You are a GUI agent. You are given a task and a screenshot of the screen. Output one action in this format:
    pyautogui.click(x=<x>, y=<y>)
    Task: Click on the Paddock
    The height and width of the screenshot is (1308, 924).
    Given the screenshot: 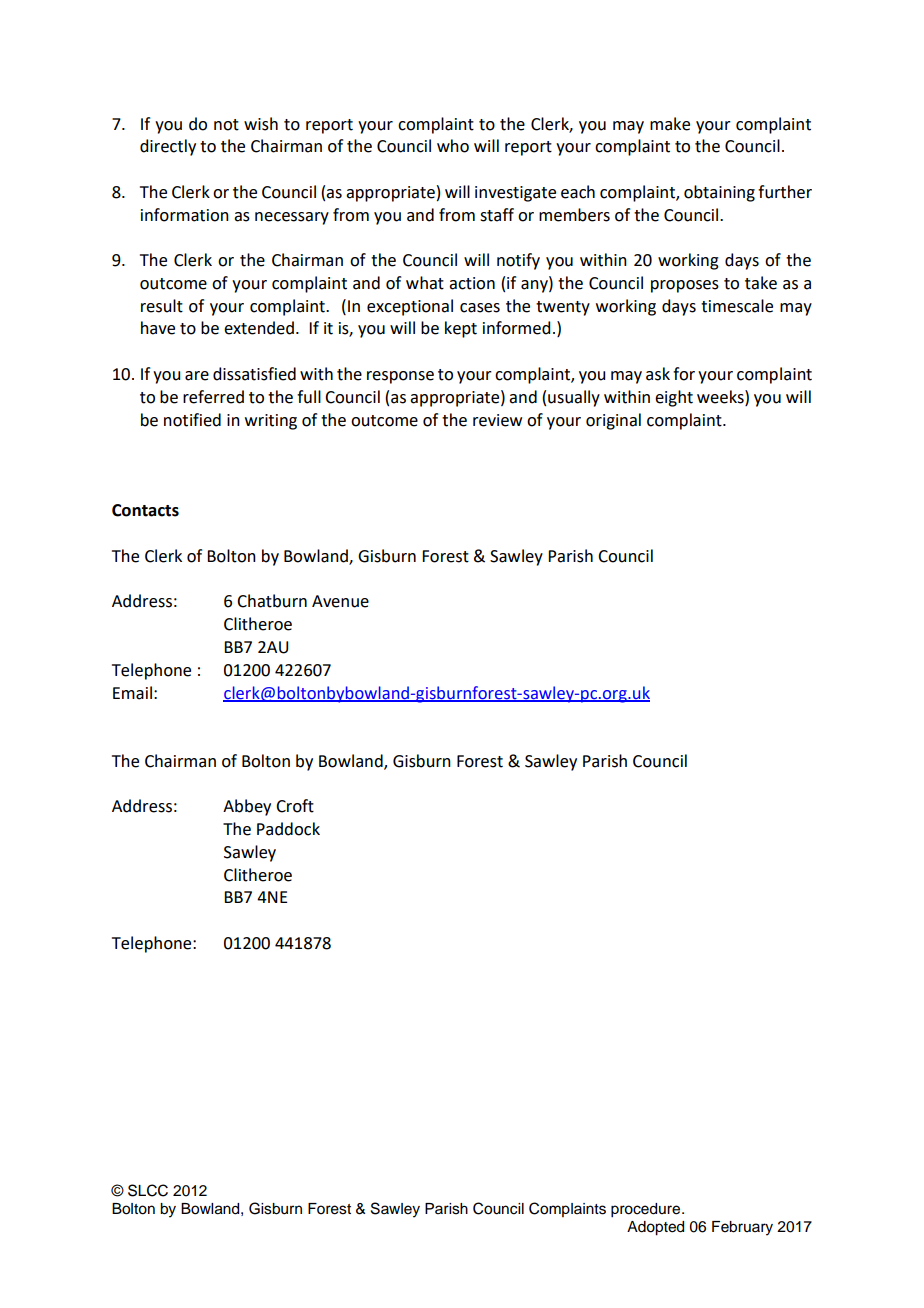 What is the action you would take?
    pyautogui.click(x=288, y=829)
